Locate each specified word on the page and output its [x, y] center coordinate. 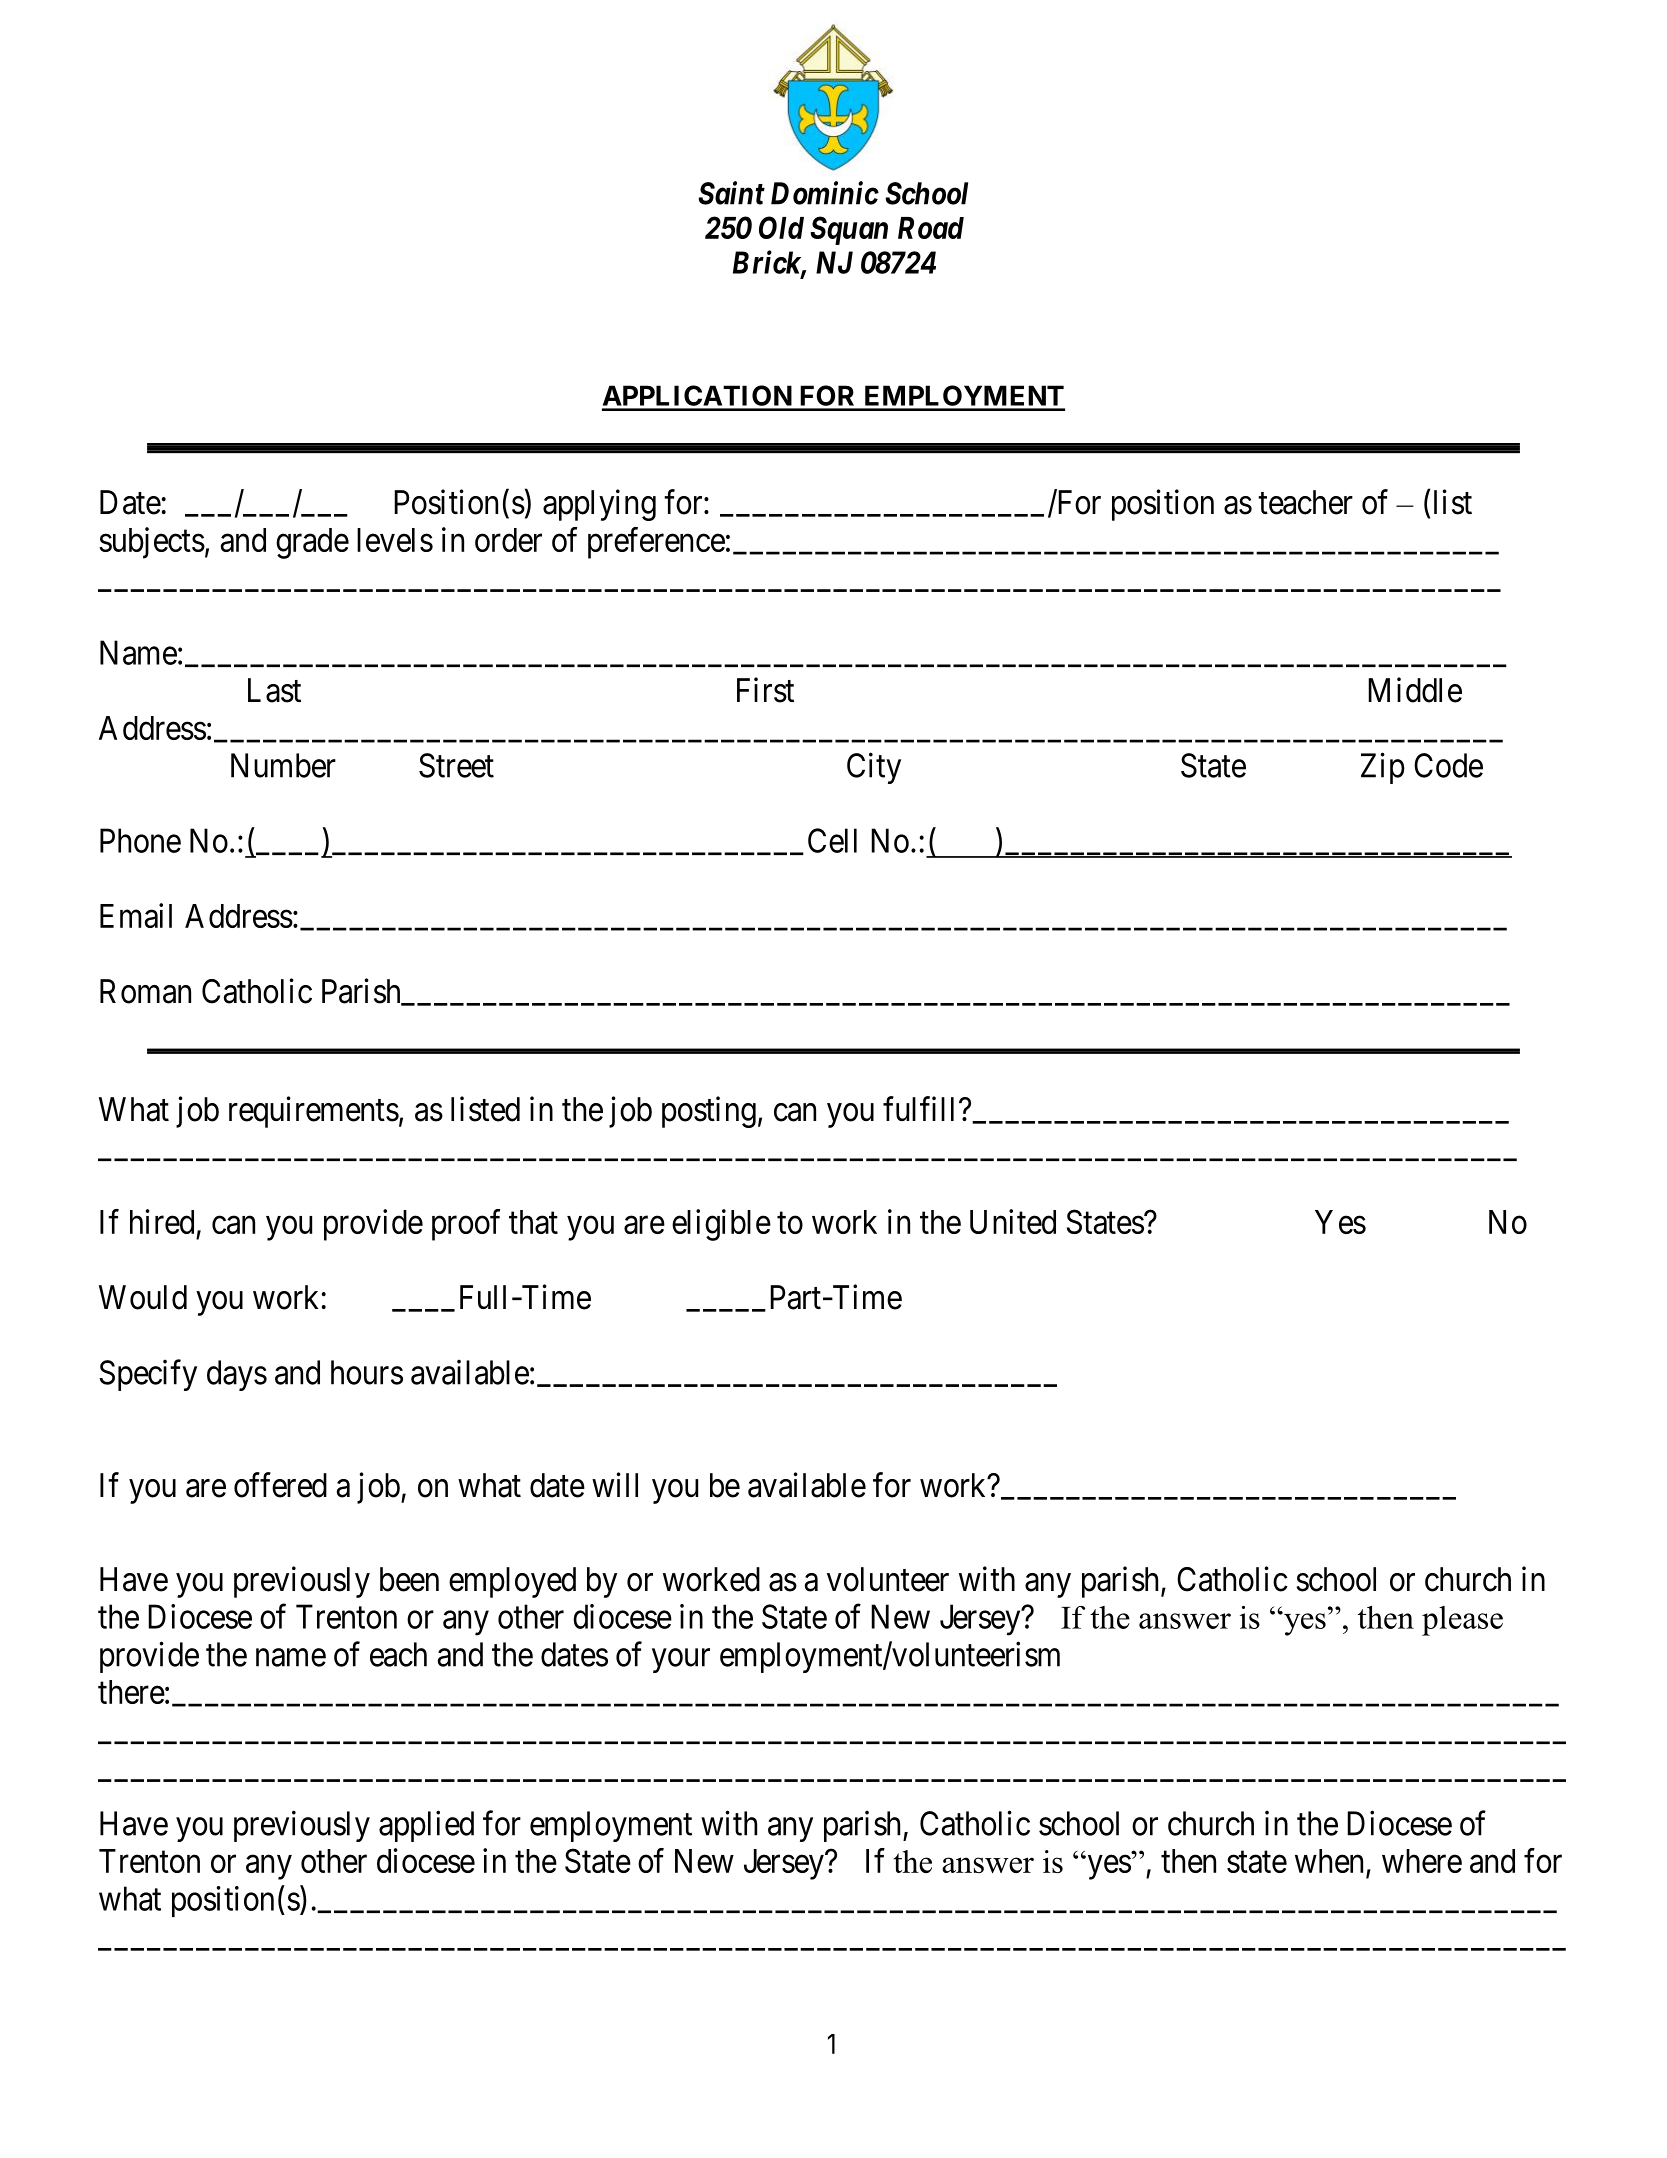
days [237, 1375]
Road [931, 228]
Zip [1383, 768]
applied [426, 1826]
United [1013, 1221]
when [1331, 1862]
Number [283, 765]
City [874, 768]
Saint [731, 193]
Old [781, 227]
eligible [721, 1225]
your [681, 1661]
